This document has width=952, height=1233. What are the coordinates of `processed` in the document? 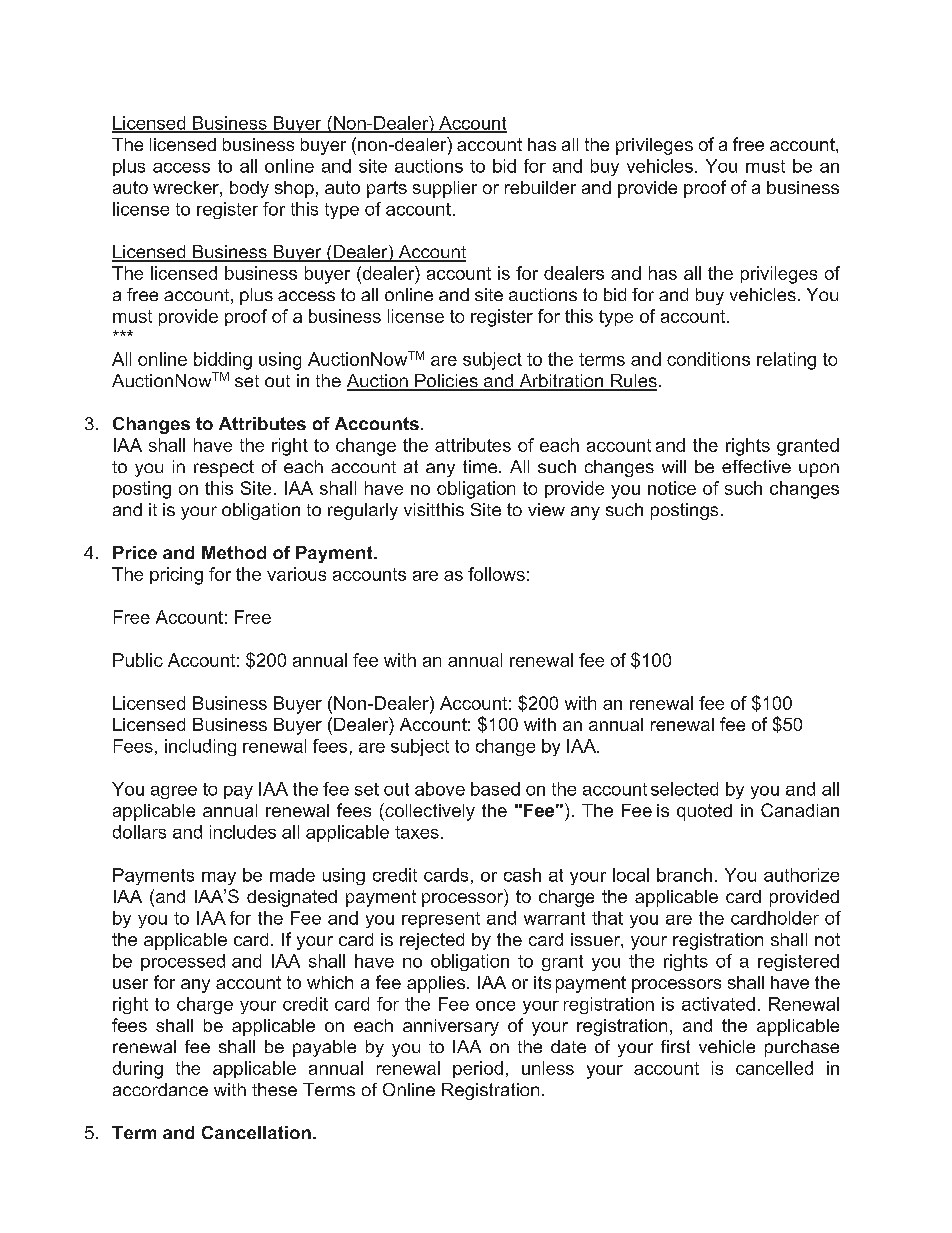 It's located at (183, 962).
